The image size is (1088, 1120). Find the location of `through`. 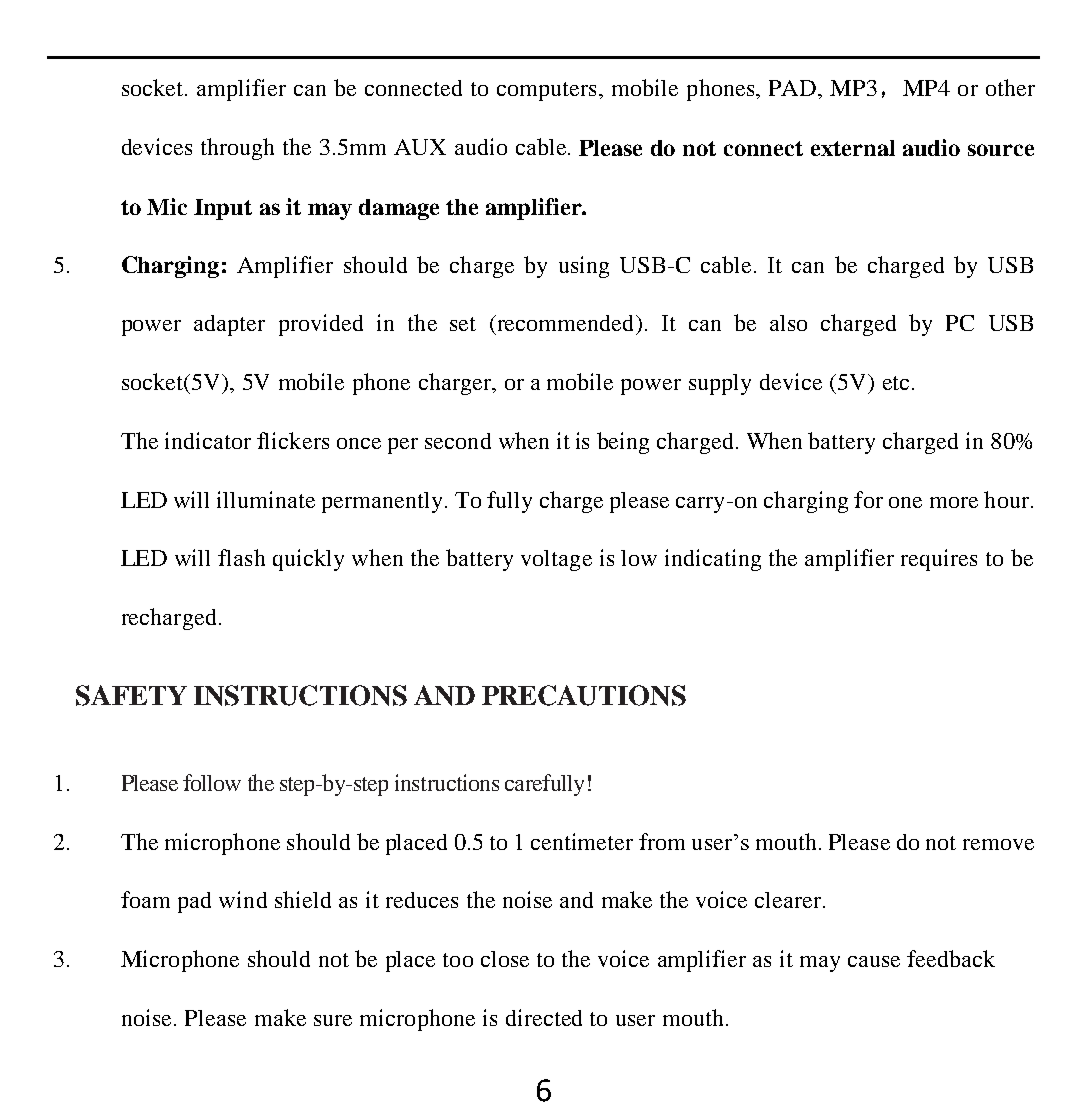

through is located at coordinates (237, 149).
